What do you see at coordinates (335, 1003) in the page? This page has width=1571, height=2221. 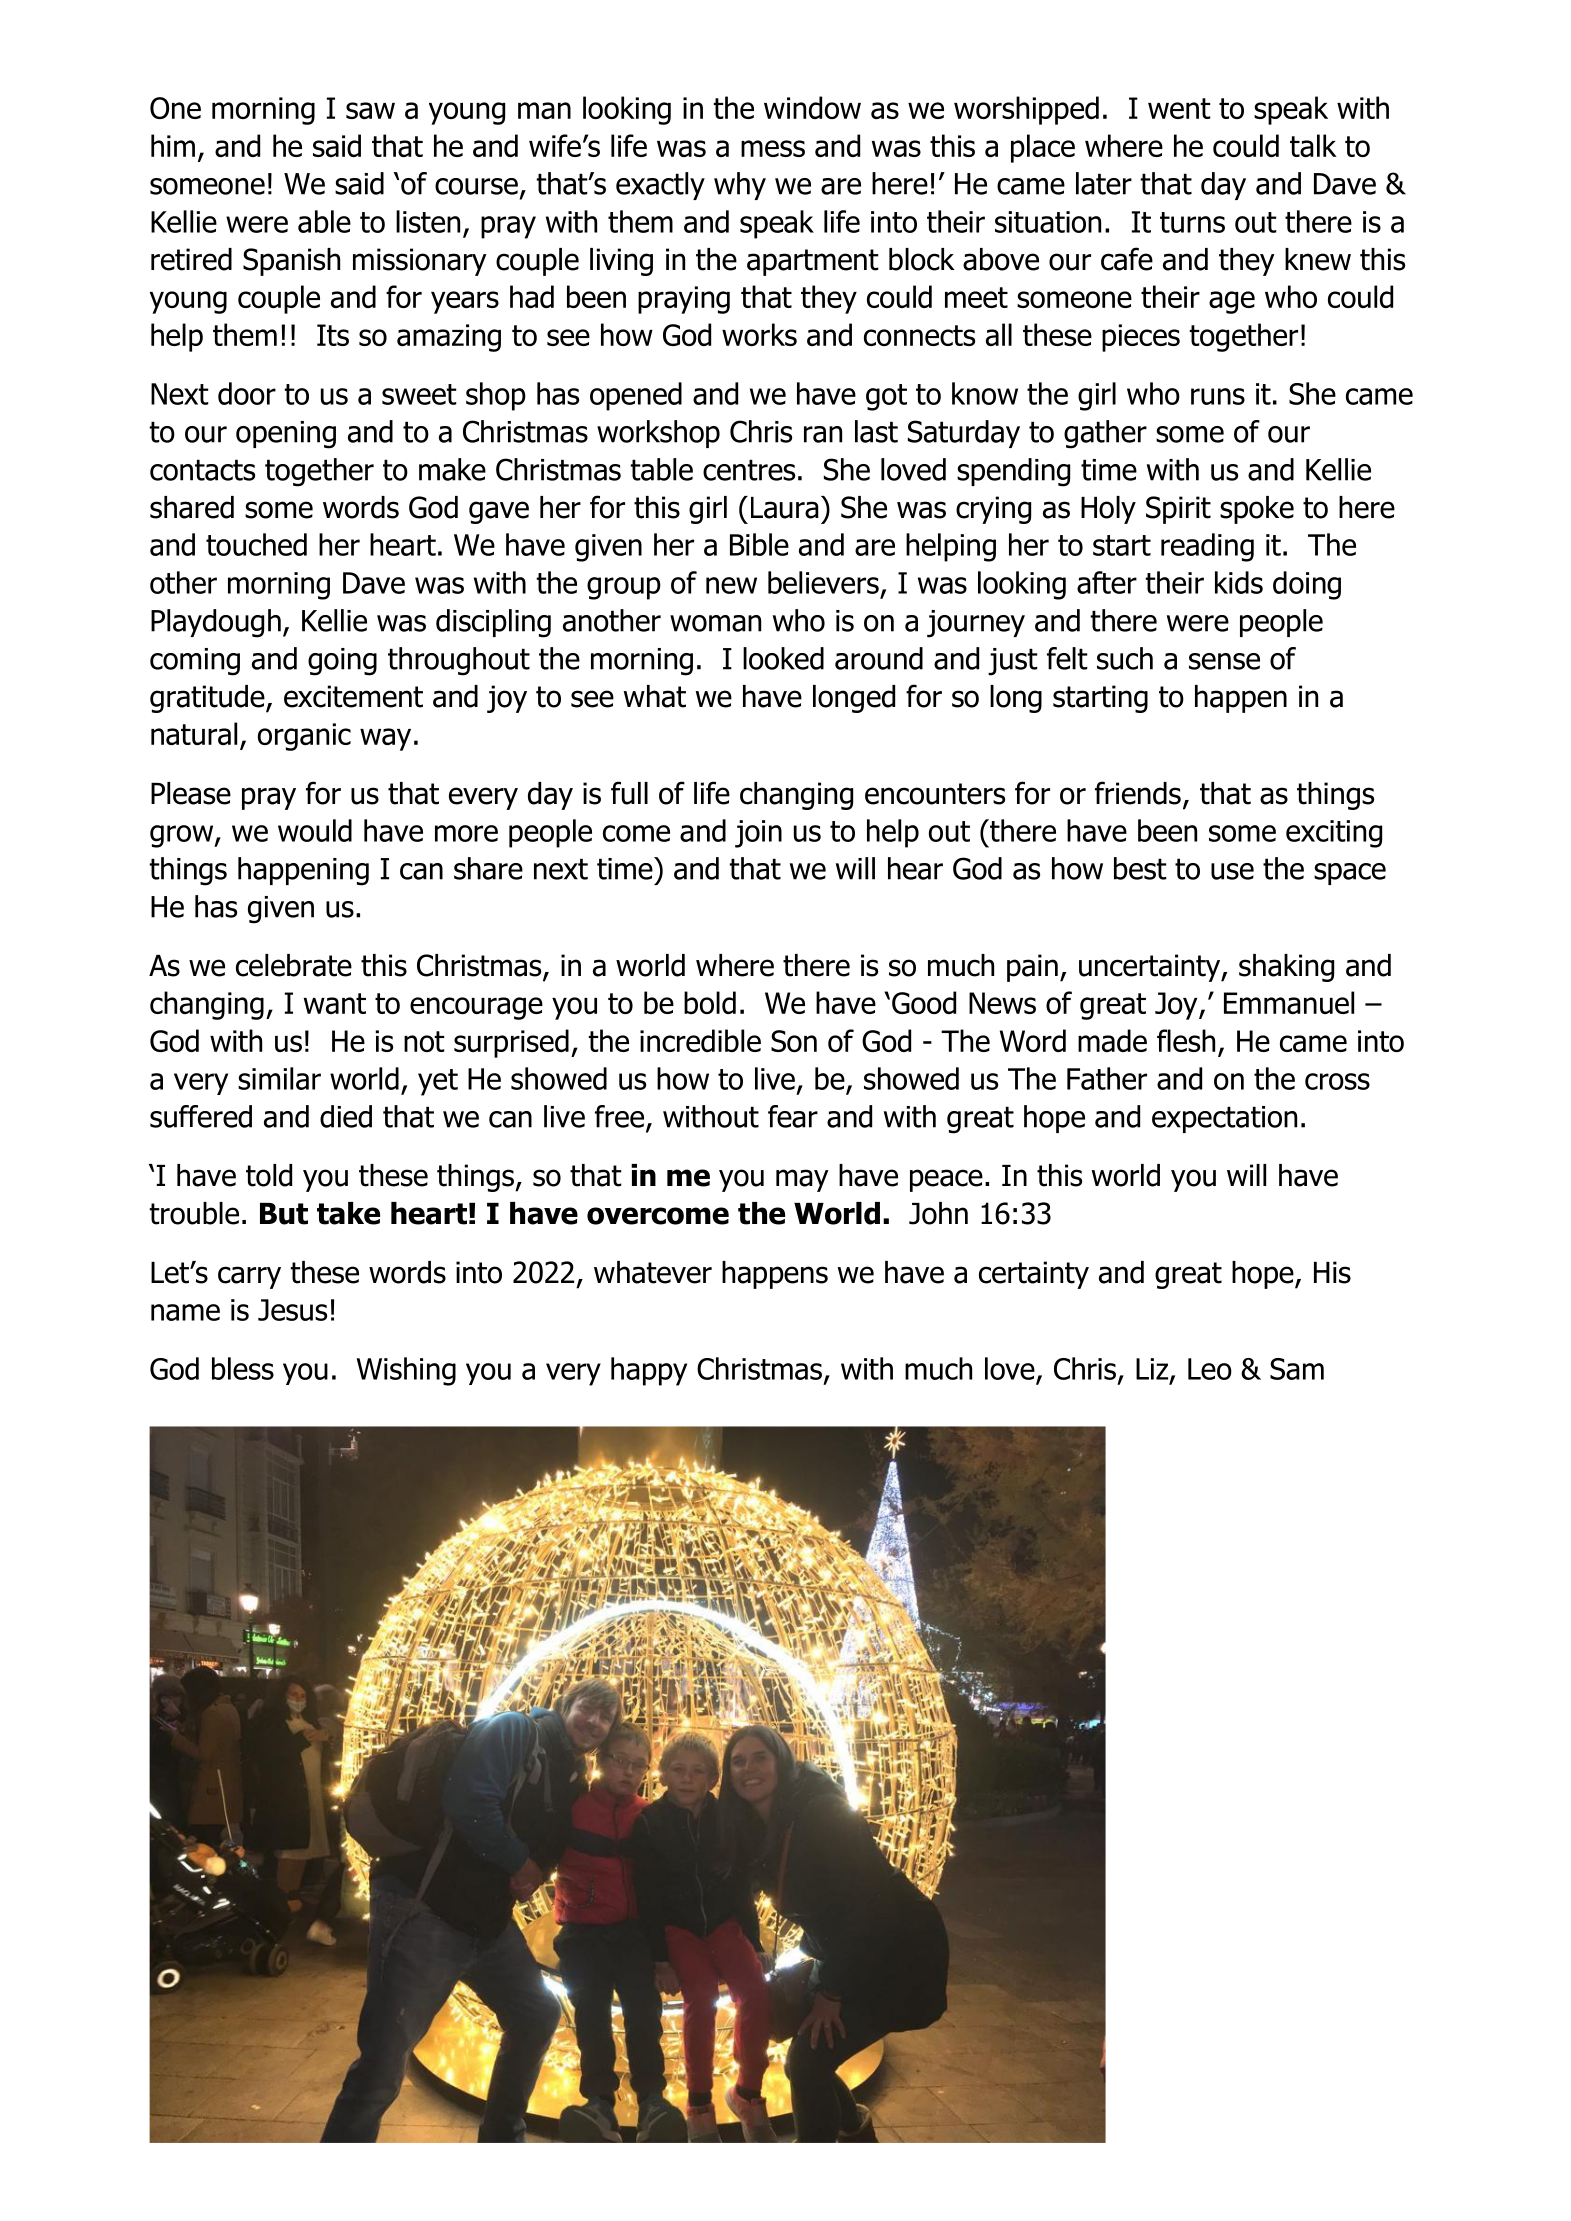 I see `want` at bounding box center [335, 1003].
